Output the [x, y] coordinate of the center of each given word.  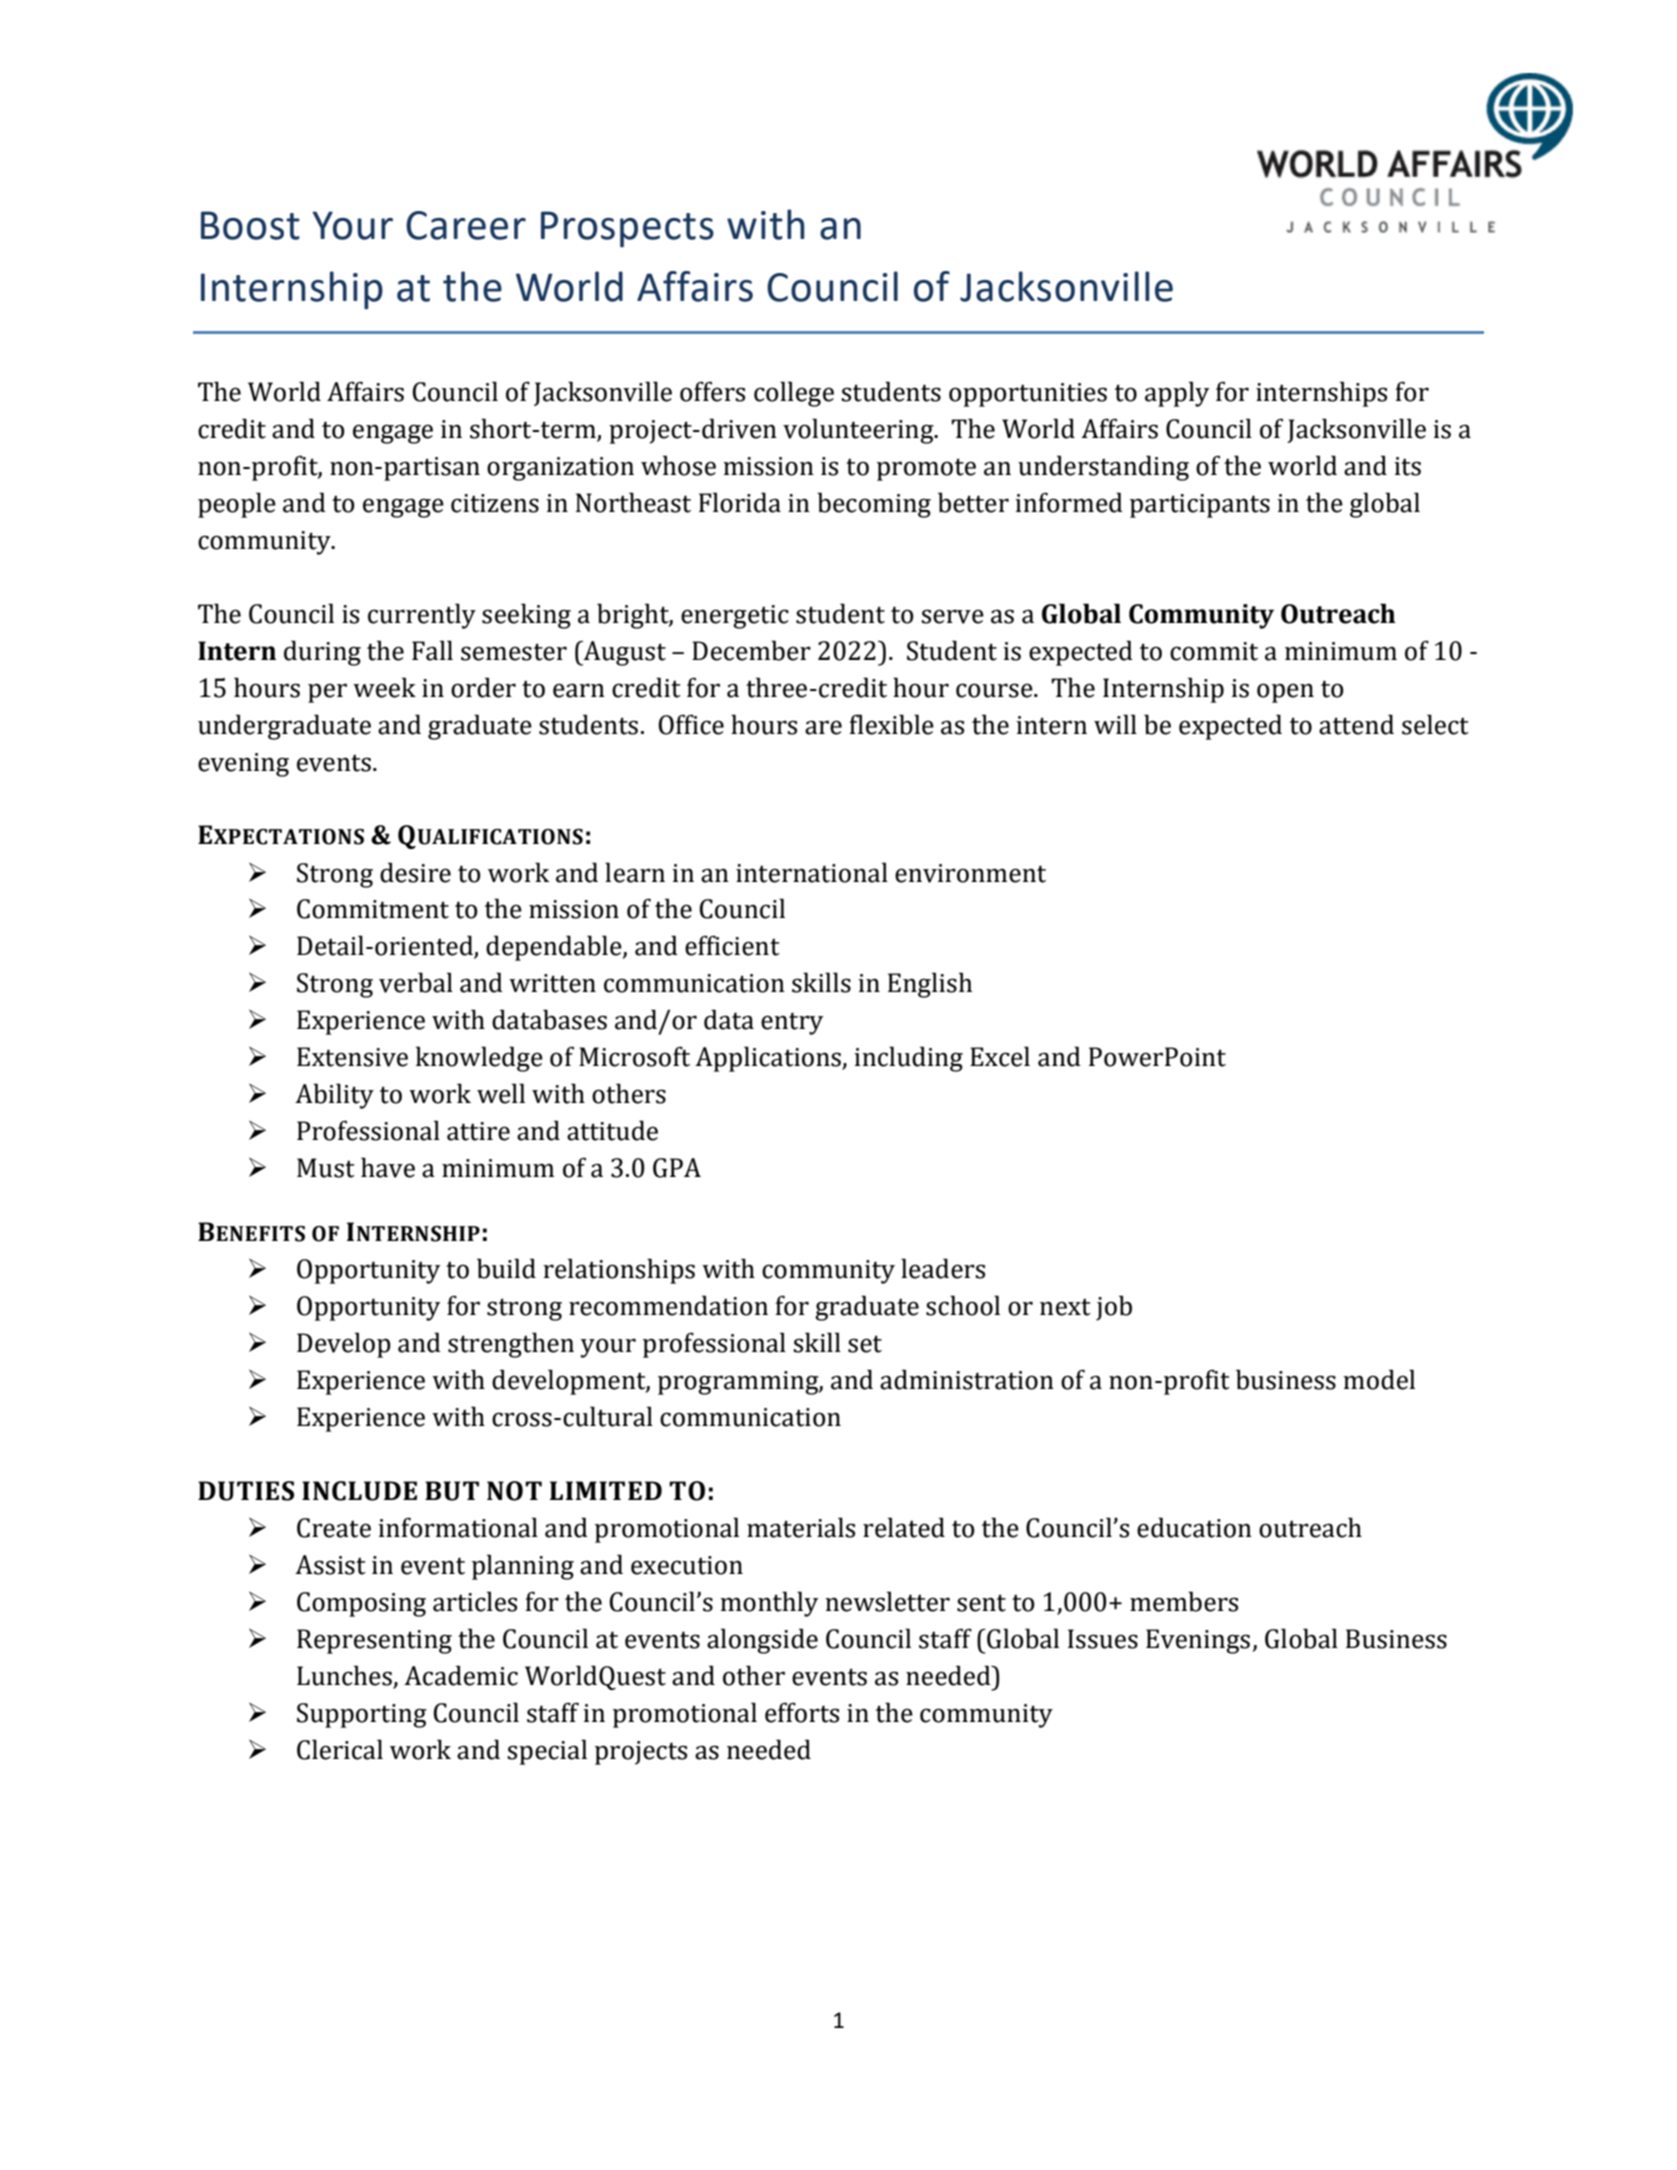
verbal [416, 982]
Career [466, 225]
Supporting [362, 1715]
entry [792, 1023]
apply [1177, 394]
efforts [802, 1712]
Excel [1000, 1056]
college [794, 394]
